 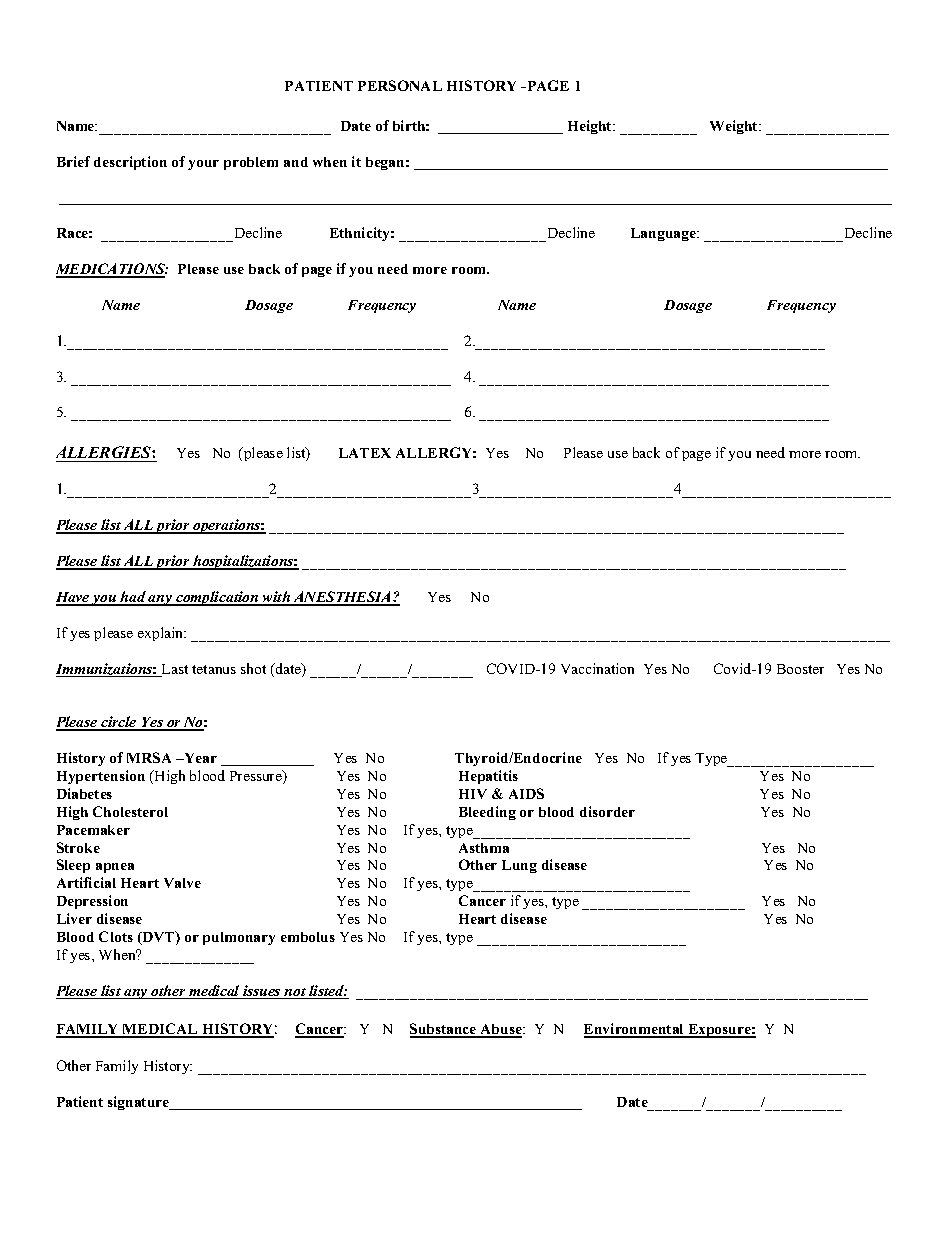 What do you see at coordinates (365, 453) in the page?
I see `LATEX` at bounding box center [365, 453].
